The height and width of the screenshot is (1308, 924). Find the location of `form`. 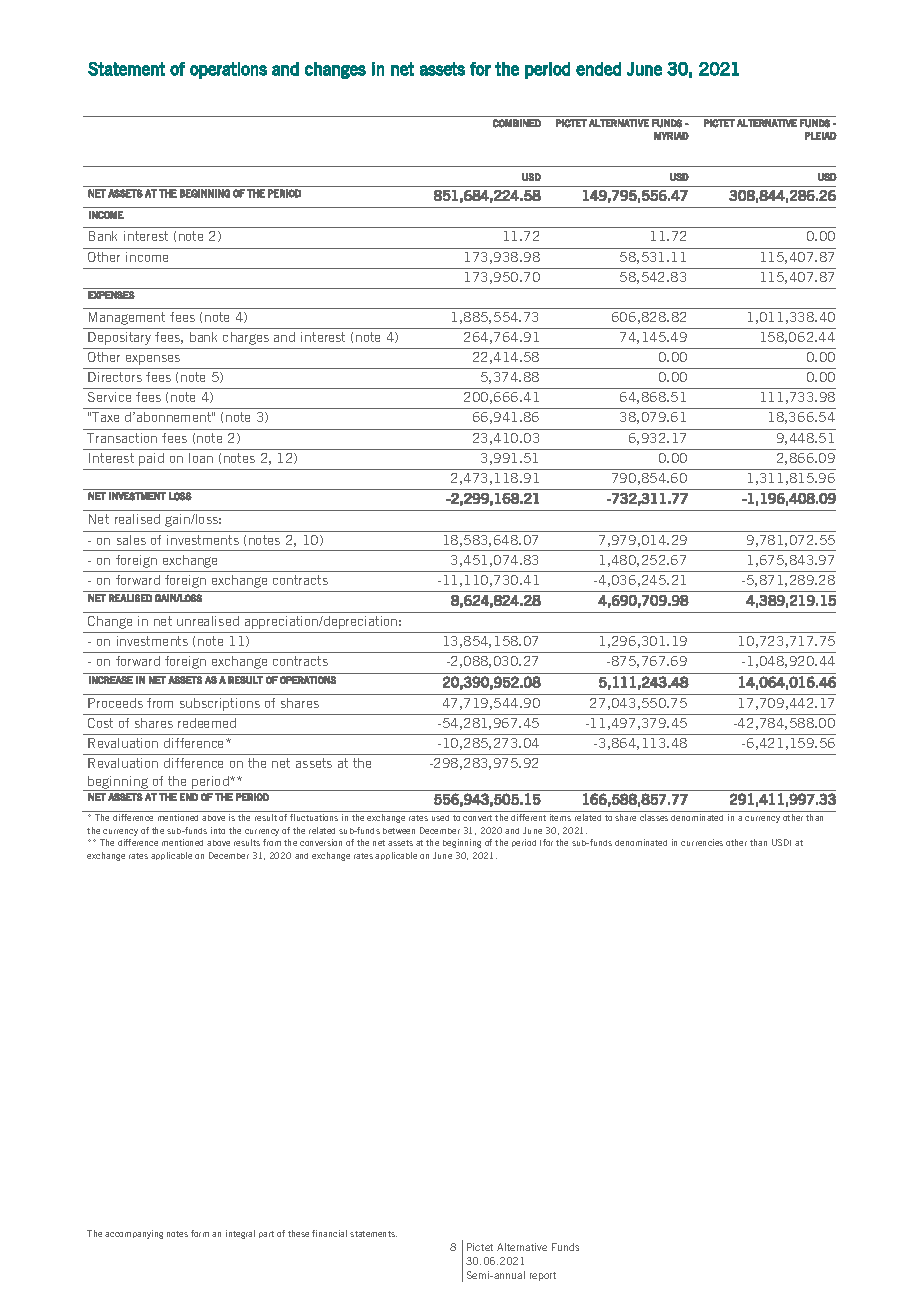

form is located at coordinates (200, 1233).
